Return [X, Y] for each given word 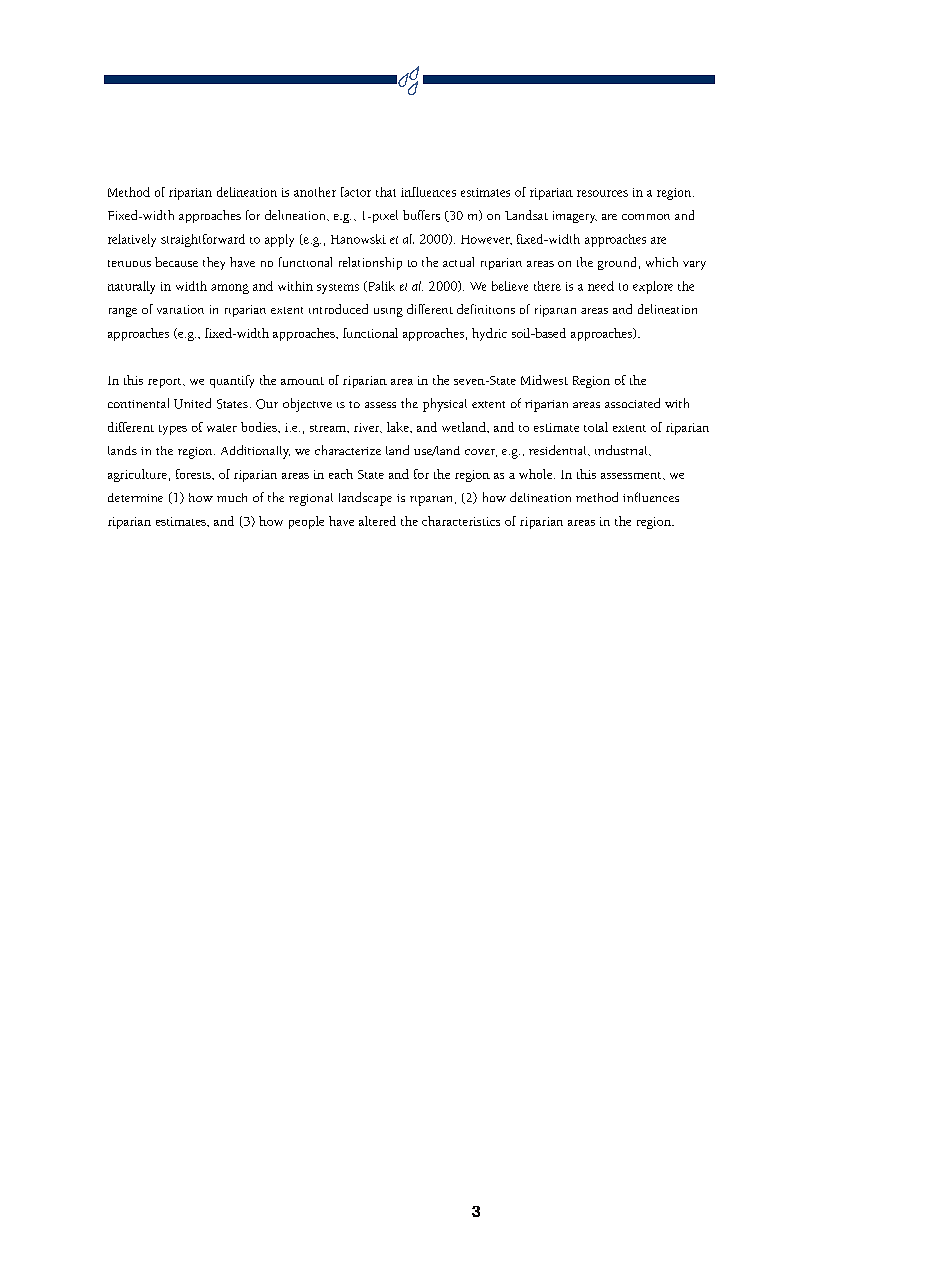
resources [602, 193]
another [315, 192]
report [166, 383]
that [386, 192]
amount [302, 381]
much [232, 497]
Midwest [544, 380]
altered [377, 521]
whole [537, 474]
